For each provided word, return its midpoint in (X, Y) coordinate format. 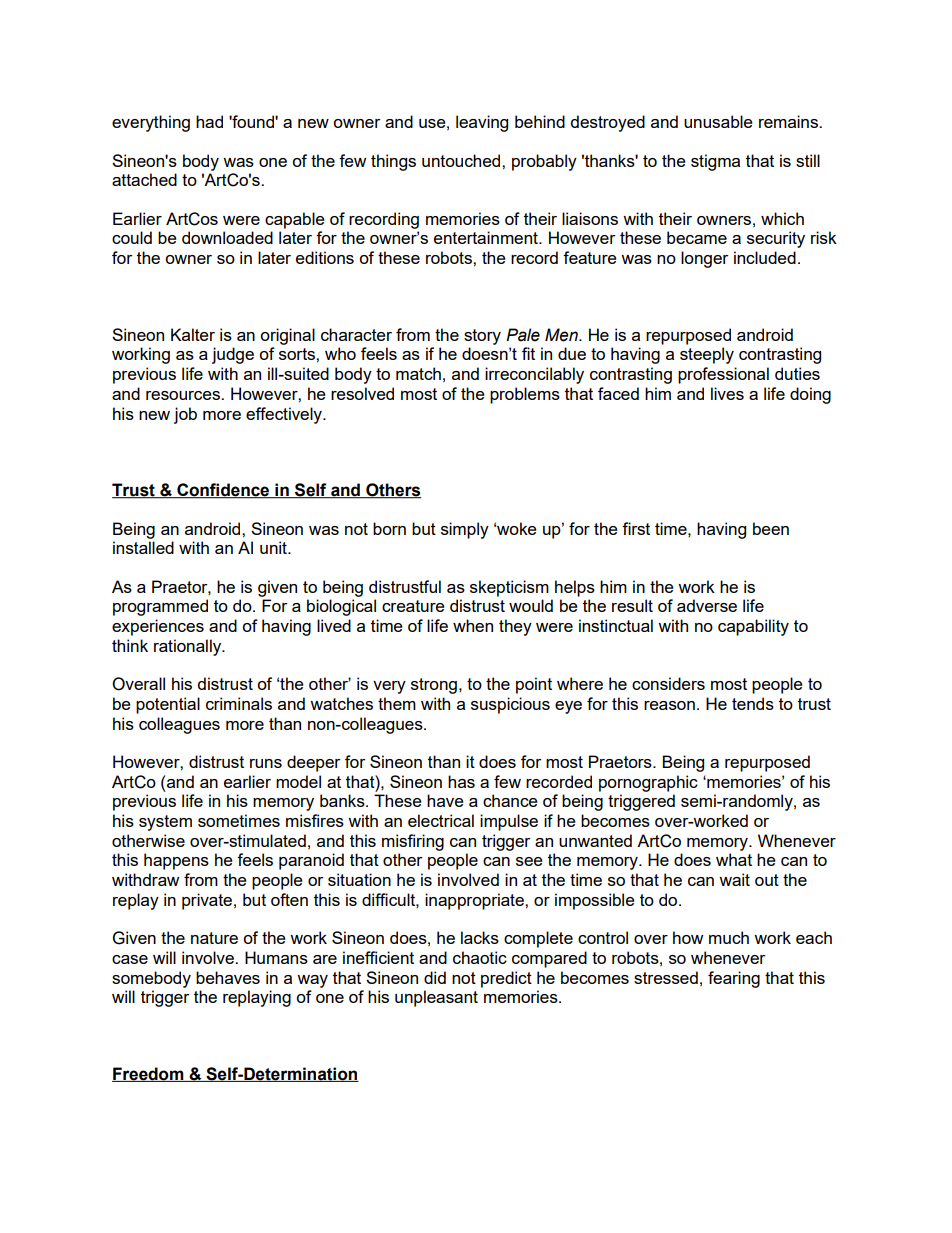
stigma (715, 162)
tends (753, 703)
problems (525, 395)
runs (266, 763)
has (461, 781)
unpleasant (436, 998)
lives (727, 393)
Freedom (149, 1074)
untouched (462, 160)
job (185, 415)
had (209, 121)
